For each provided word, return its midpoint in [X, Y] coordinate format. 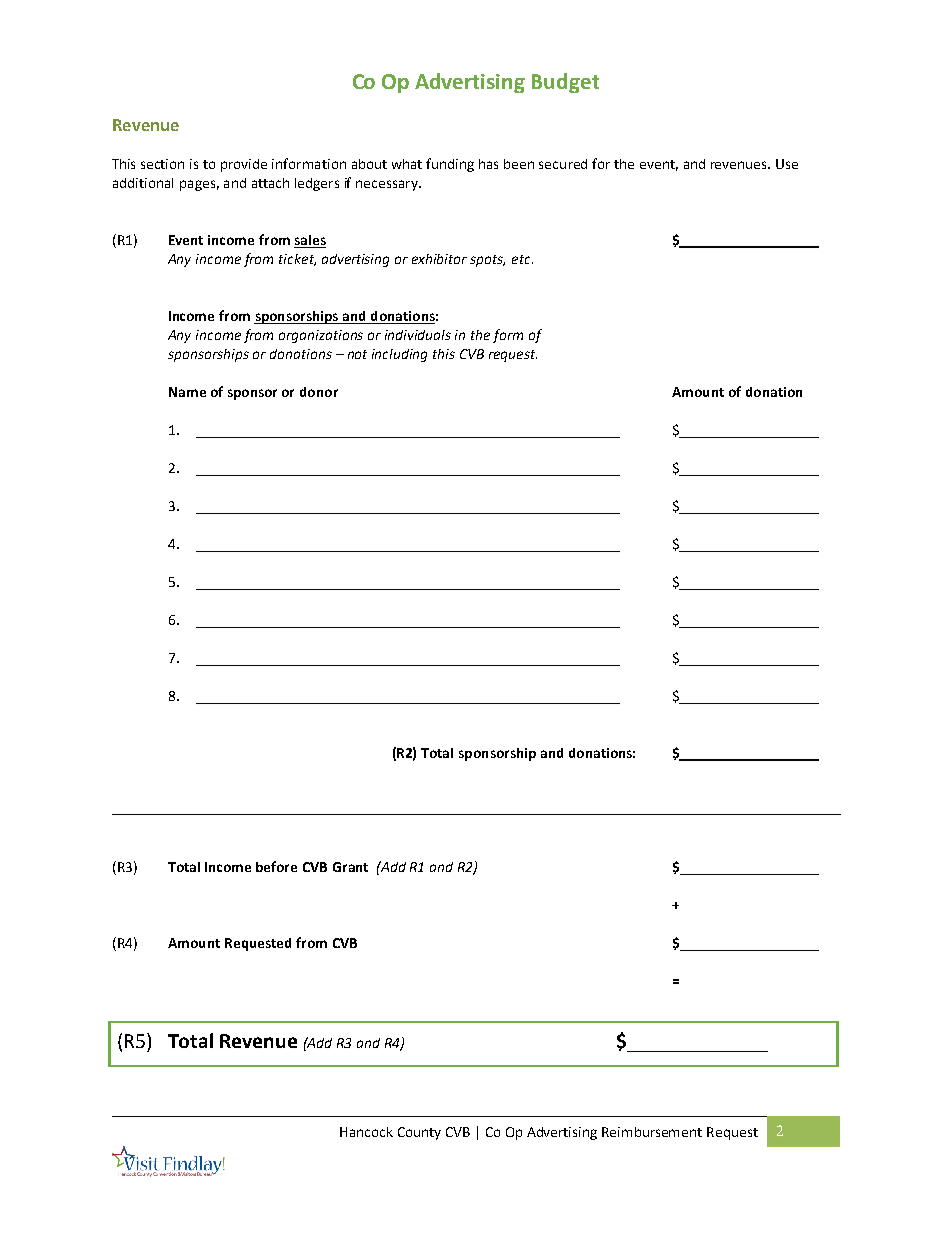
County [419, 1133]
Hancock [366, 1132]
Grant [350, 867]
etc [522, 259]
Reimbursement [652, 1132]
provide [244, 165]
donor [319, 392]
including [399, 355]
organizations [321, 336]
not [357, 354]
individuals [418, 335]
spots [487, 261]
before [276, 866]
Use [787, 164]
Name [187, 392]
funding [450, 165]
